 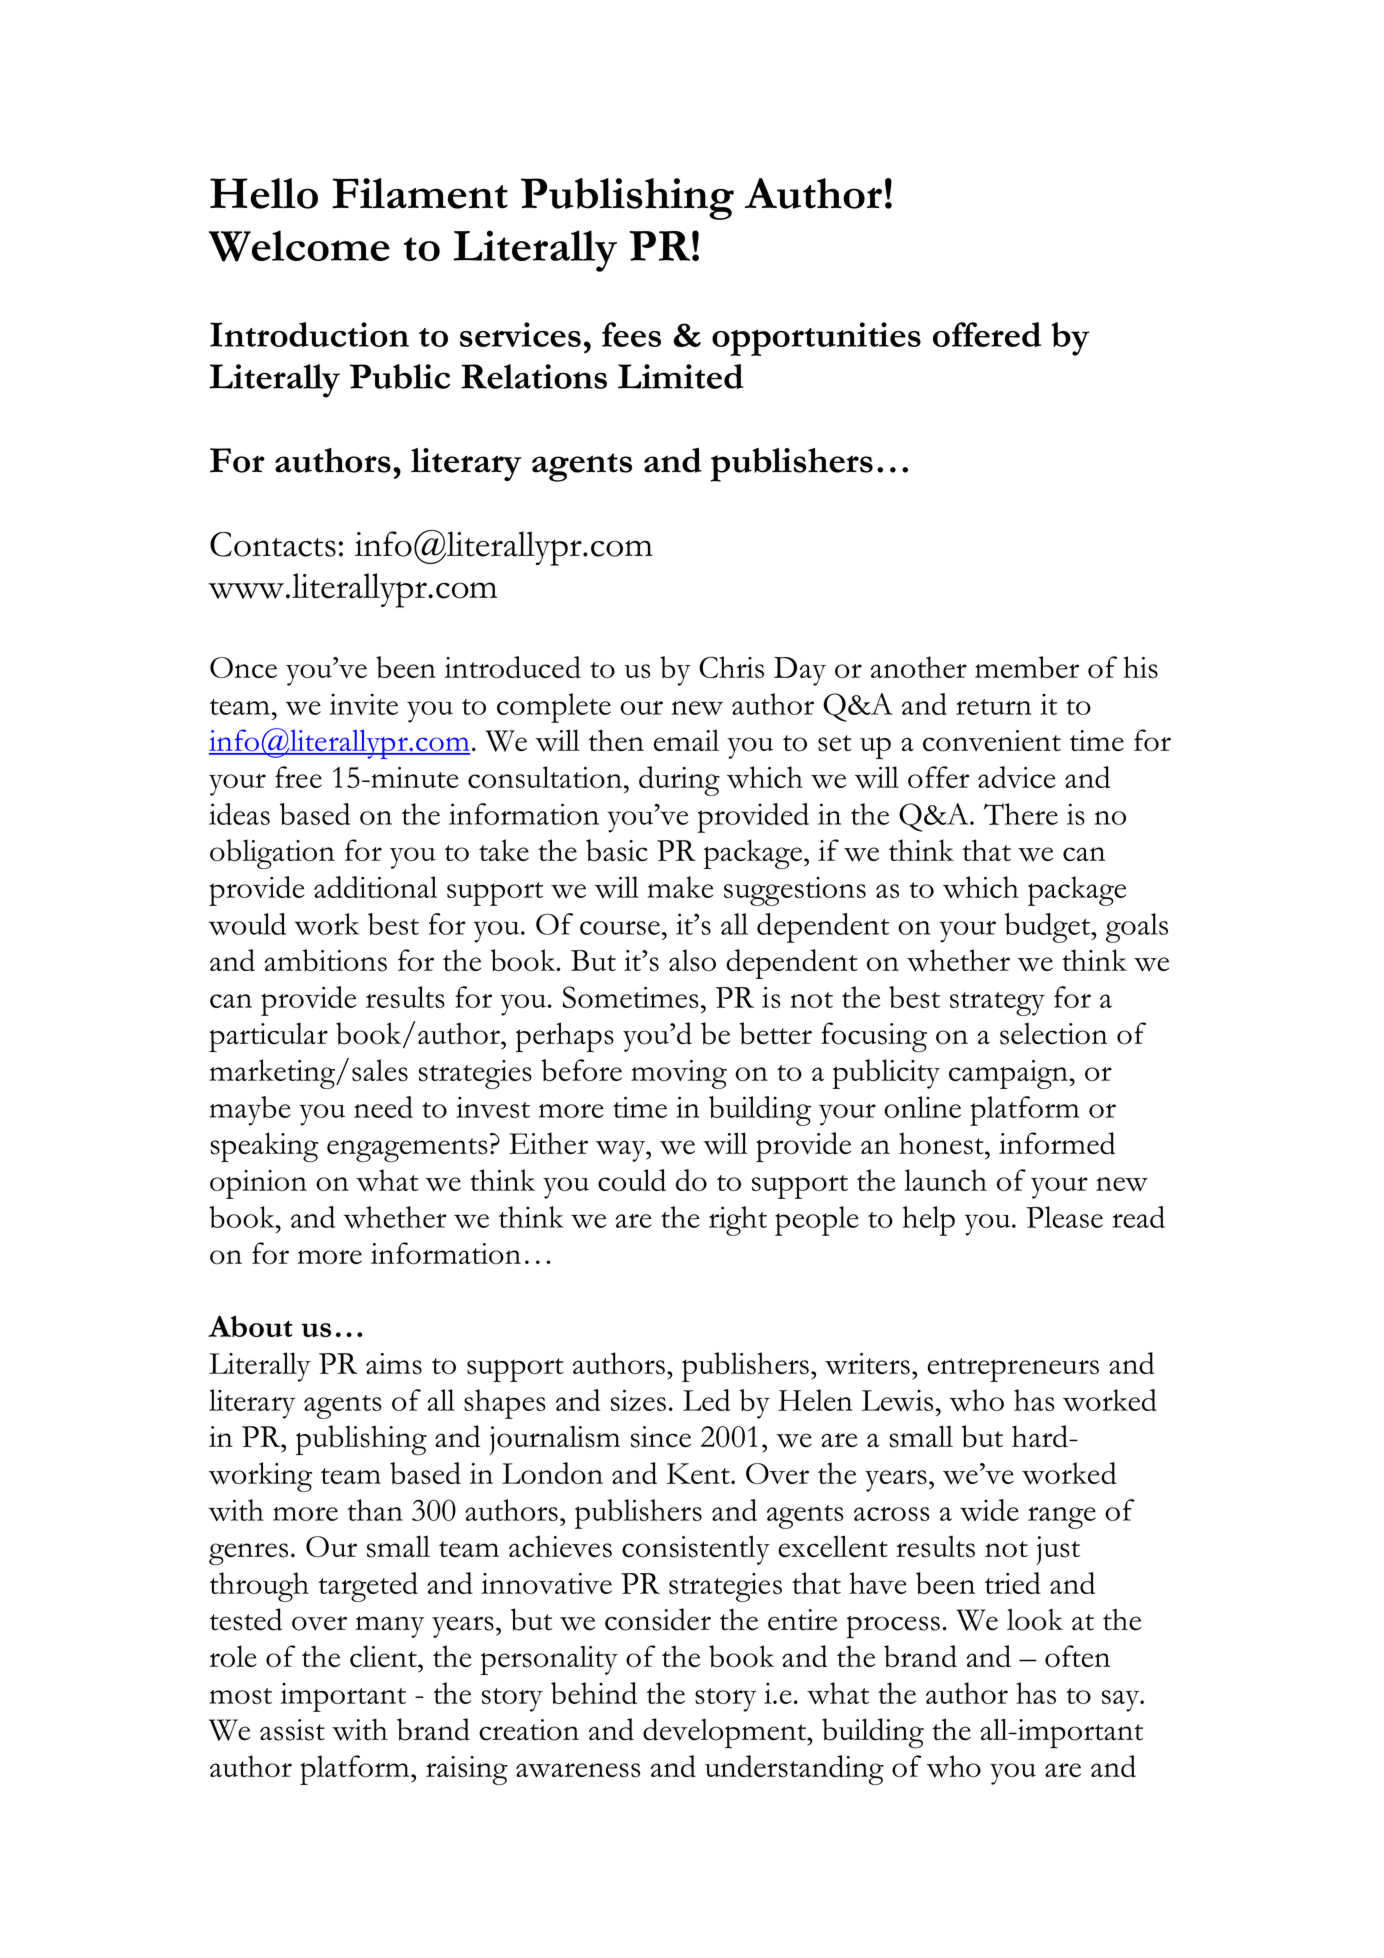 What do you see at coordinates (1027, 667) in the document?
I see `member` at bounding box center [1027, 667].
